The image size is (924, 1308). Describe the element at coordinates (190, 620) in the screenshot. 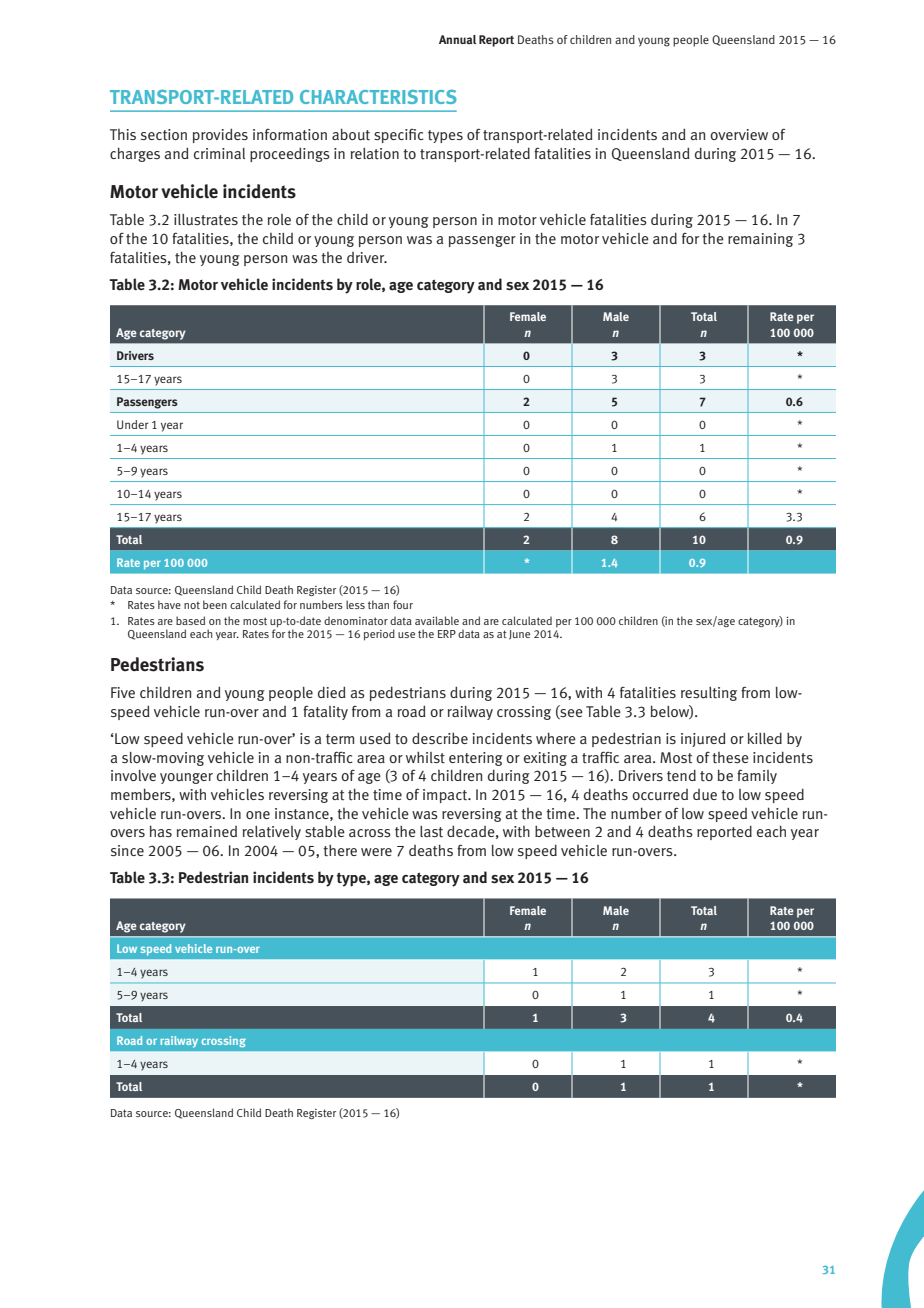

I see `based` at that location.
